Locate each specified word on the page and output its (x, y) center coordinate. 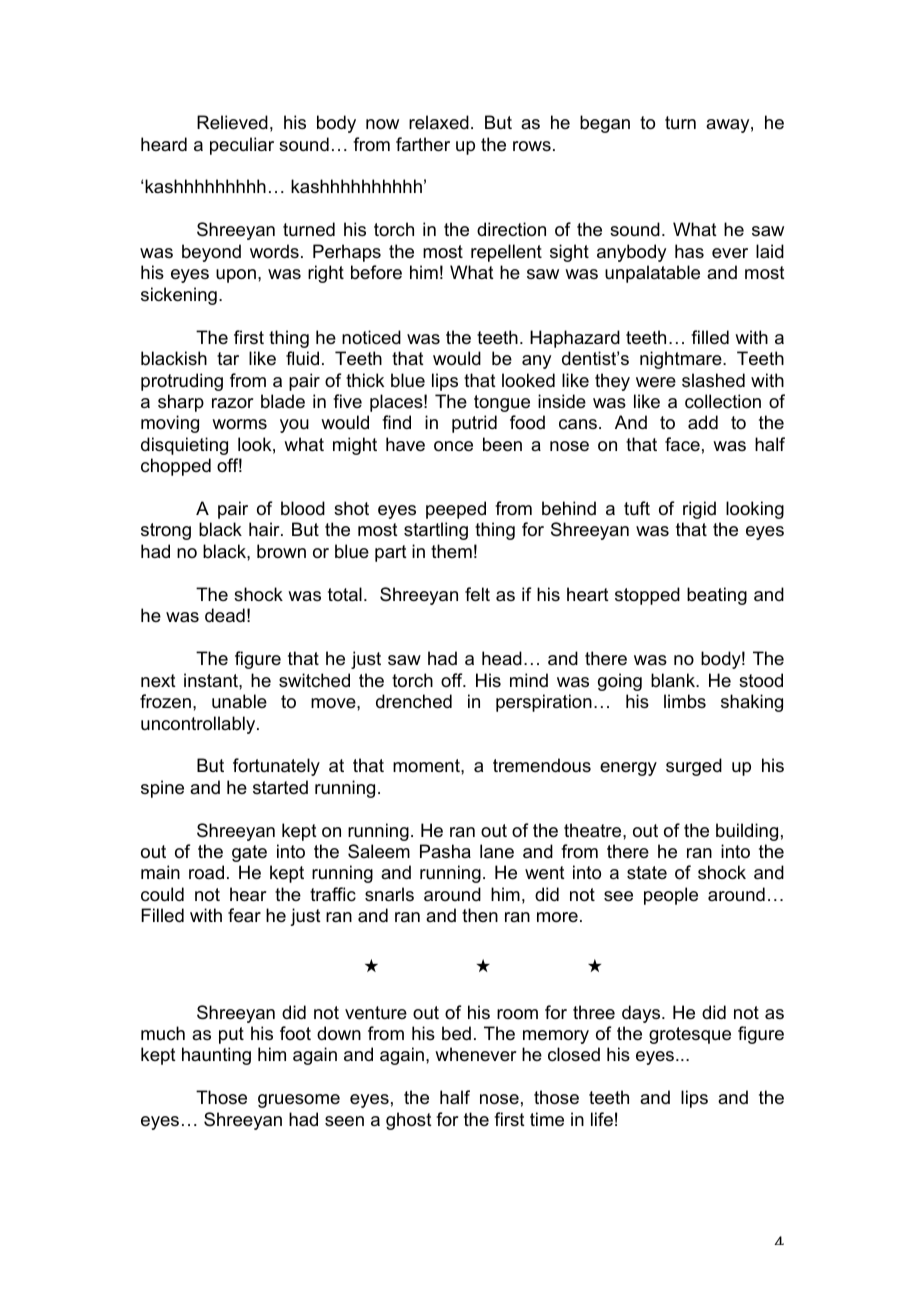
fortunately (276, 767)
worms (239, 424)
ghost (409, 1121)
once (453, 446)
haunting (216, 1056)
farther (423, 144)
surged (694, 767)
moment (427, 765)
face (682, 444)
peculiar (242, 146)
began (605, 124)
